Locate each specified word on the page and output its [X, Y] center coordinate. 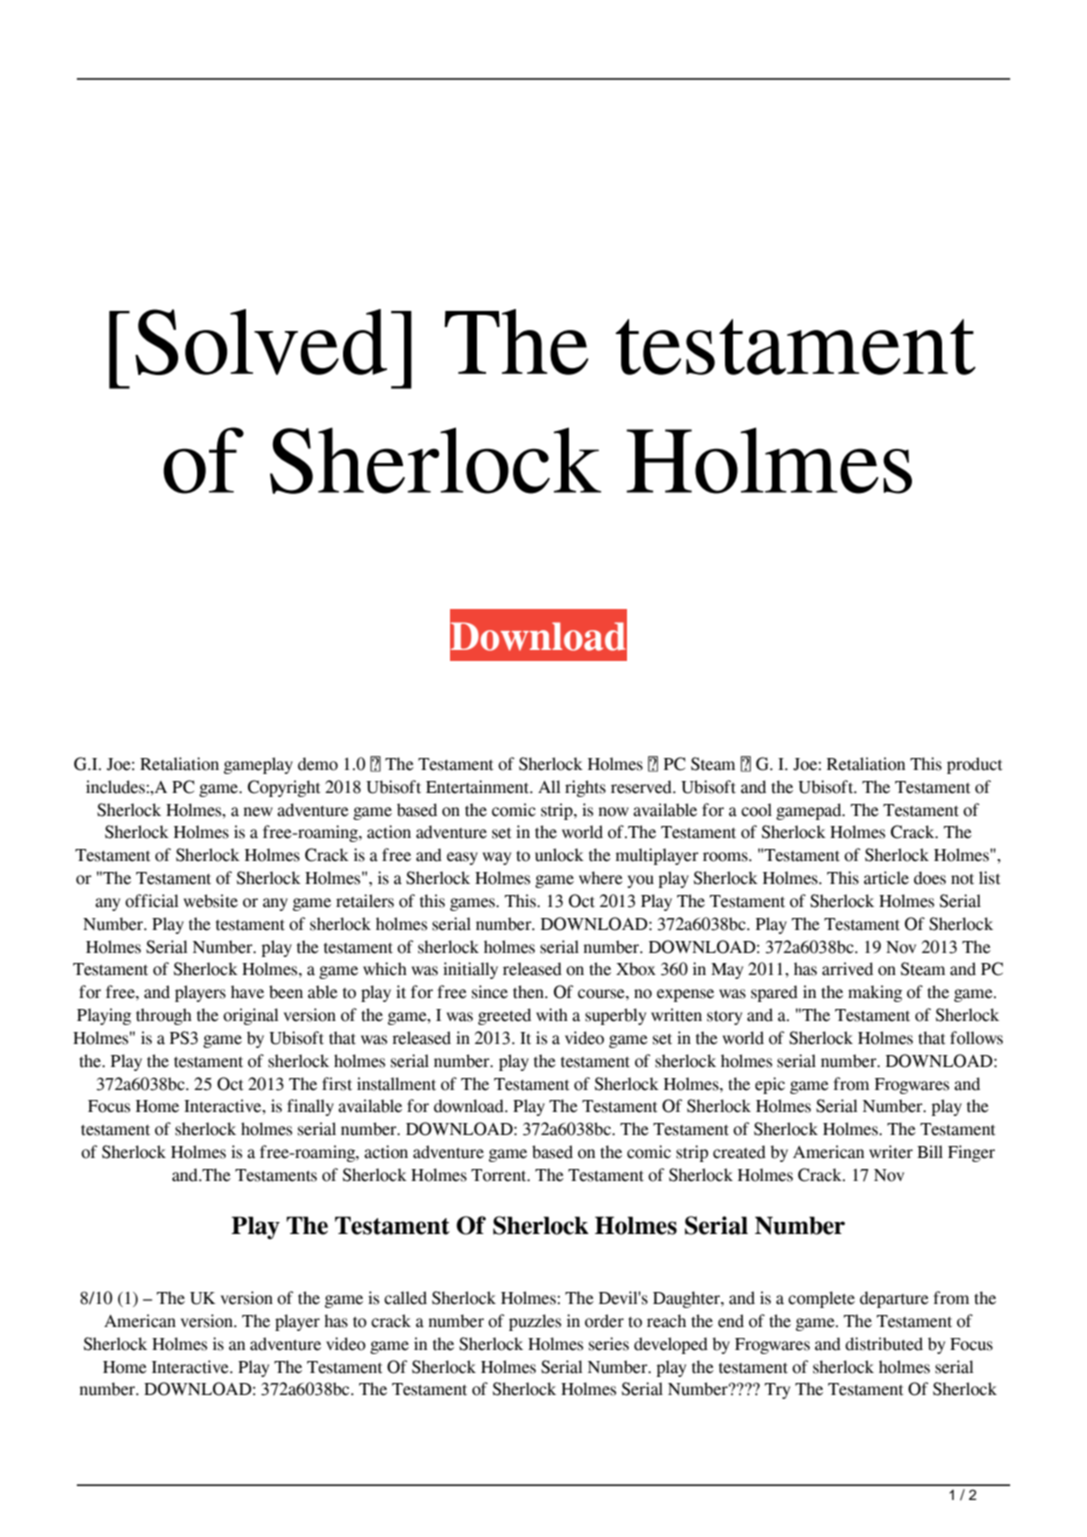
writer [891, 1152]
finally [310, 1107]
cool [756, 810]
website [211, 901]
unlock [559, 855]
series [609, 1344]
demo [318, 764]
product [975, 765]
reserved [642, 787]
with [552, 1015]
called [405, 1298]
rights [585, 788]
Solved [261, 342]
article [886, 878]
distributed [884, 1344]
